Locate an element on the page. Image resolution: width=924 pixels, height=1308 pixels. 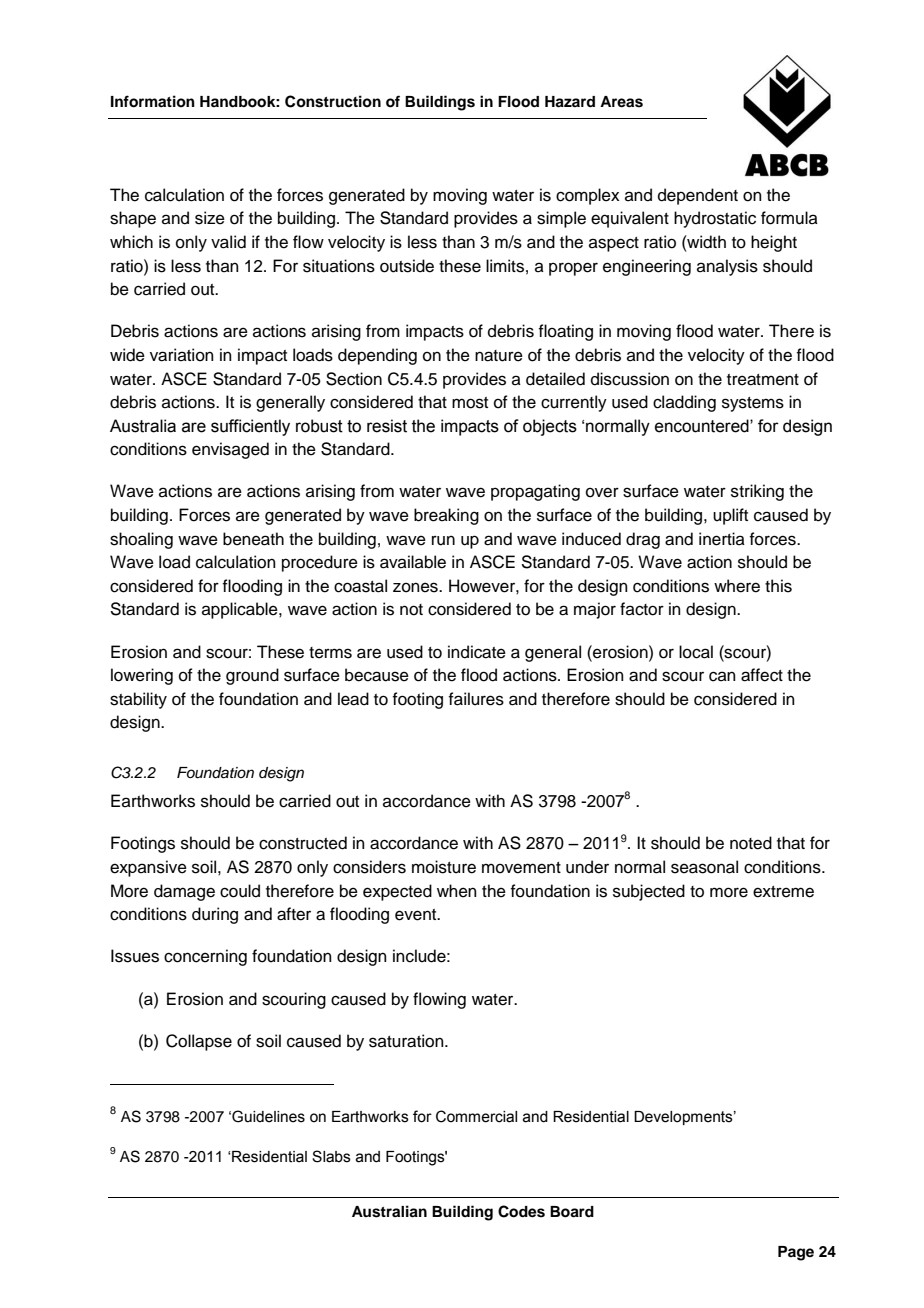
Codes is located at coordinates (521, 1211).
